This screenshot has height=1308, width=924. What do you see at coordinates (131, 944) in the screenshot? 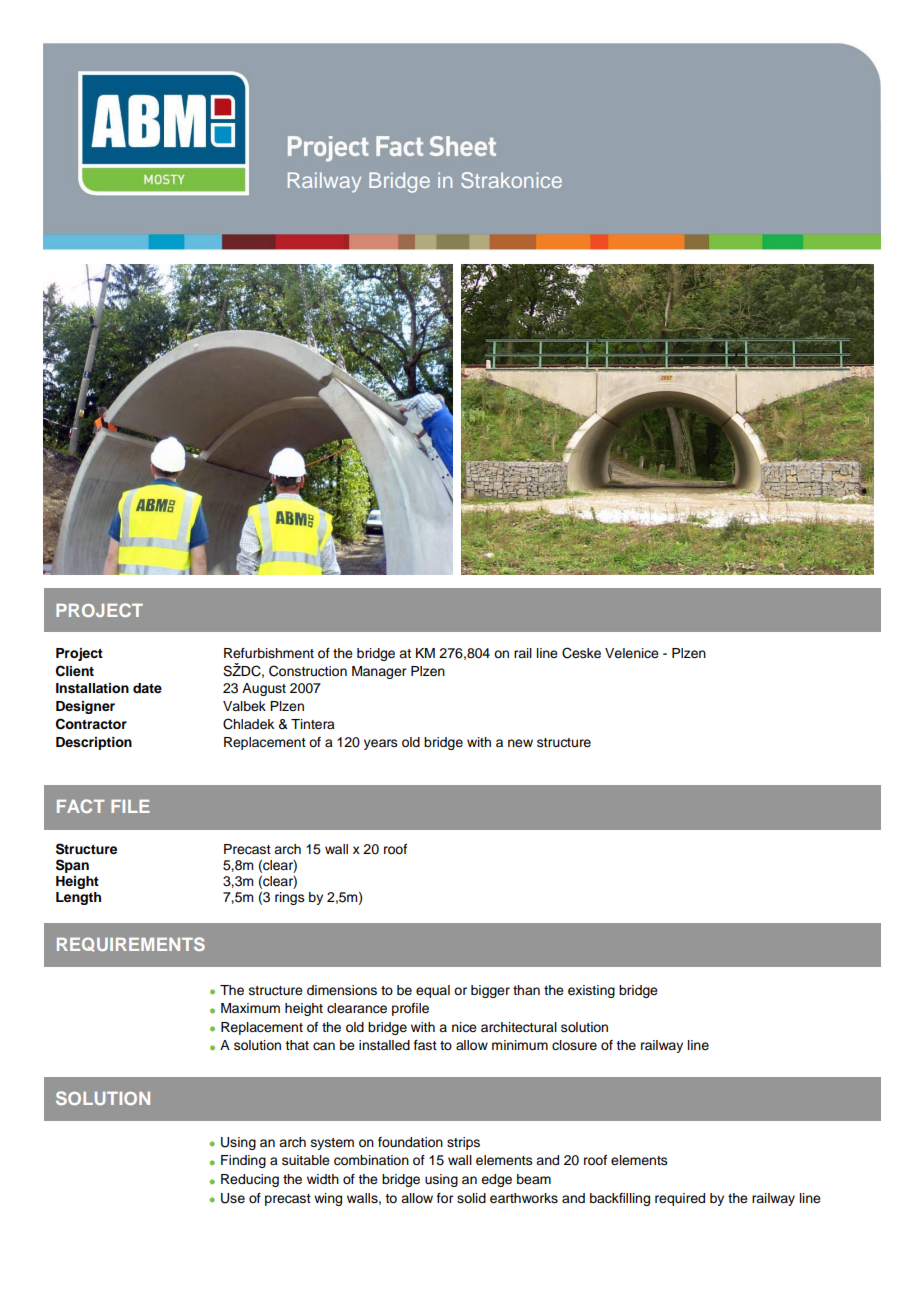
I see `REQUIREMENTS` at bounding box center [131, 944].
